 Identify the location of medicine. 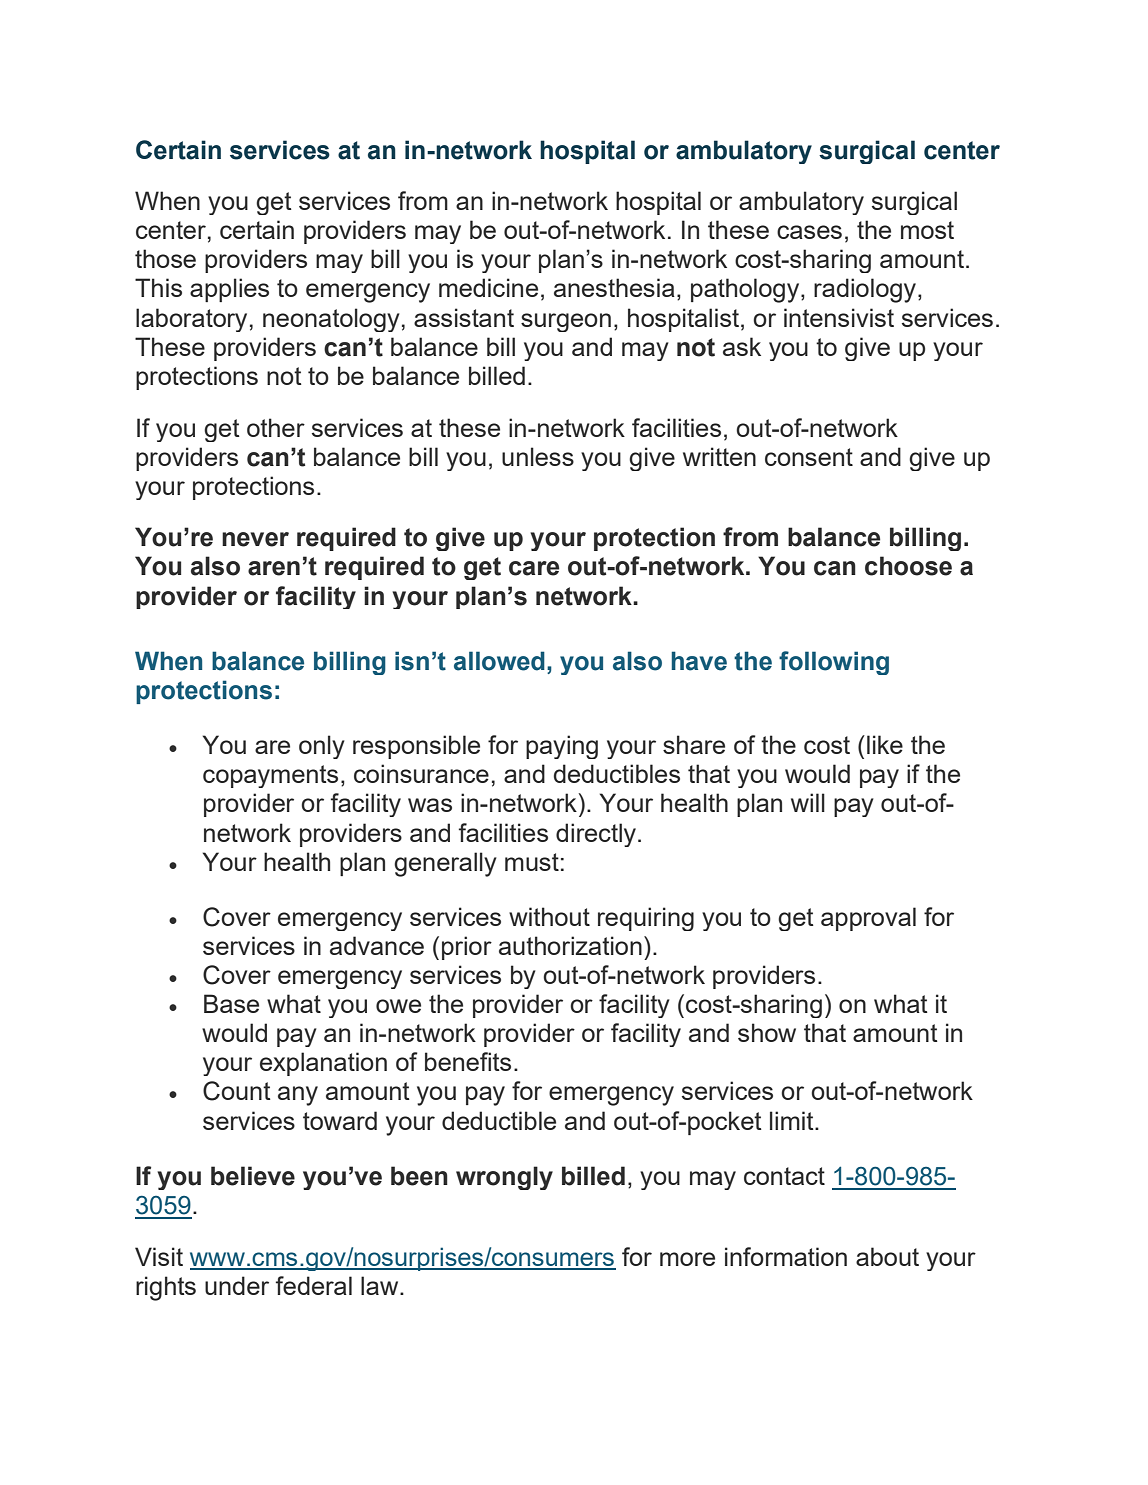
(488, 287).
